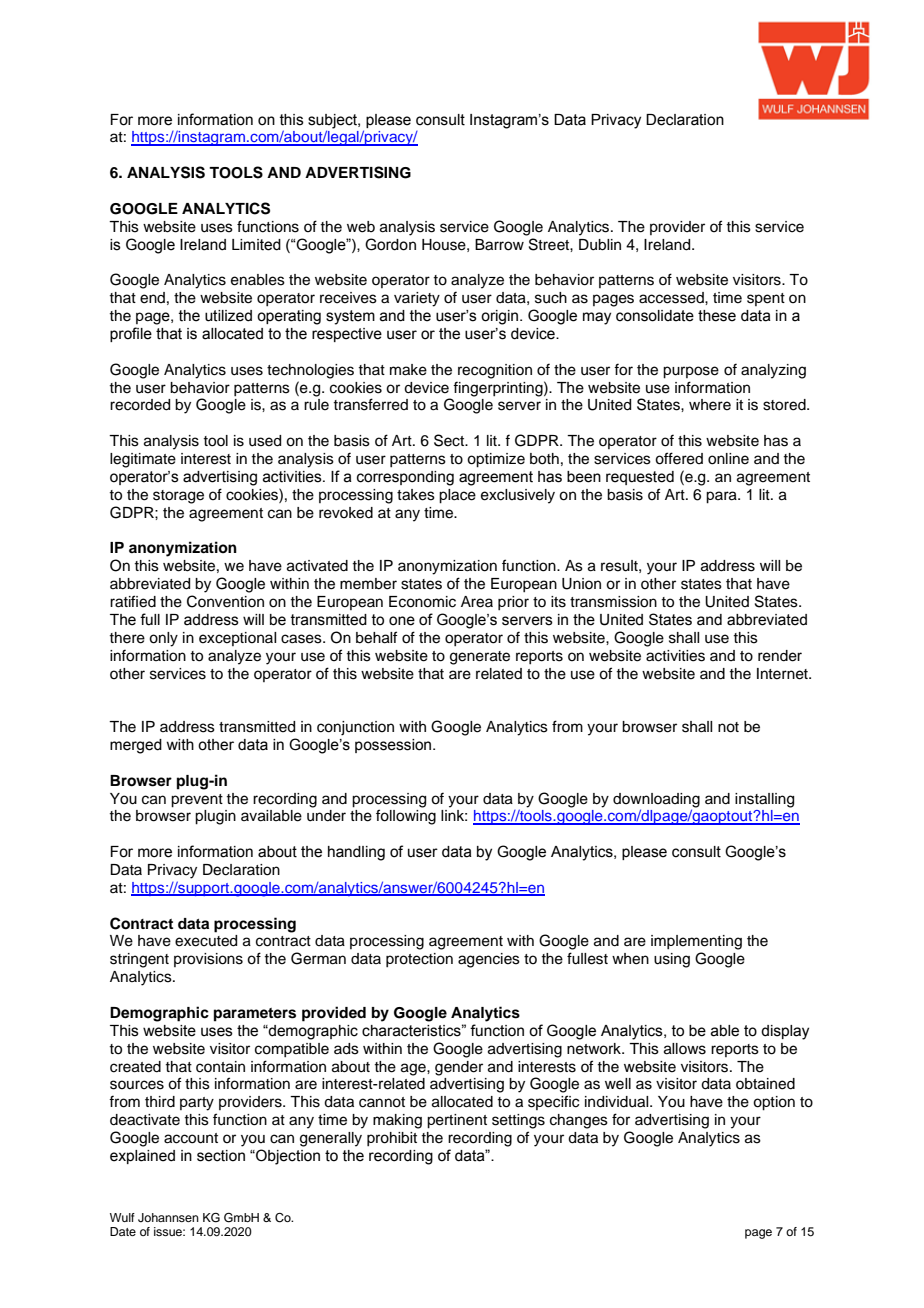  I want to click on variety, so click(417, 299).
